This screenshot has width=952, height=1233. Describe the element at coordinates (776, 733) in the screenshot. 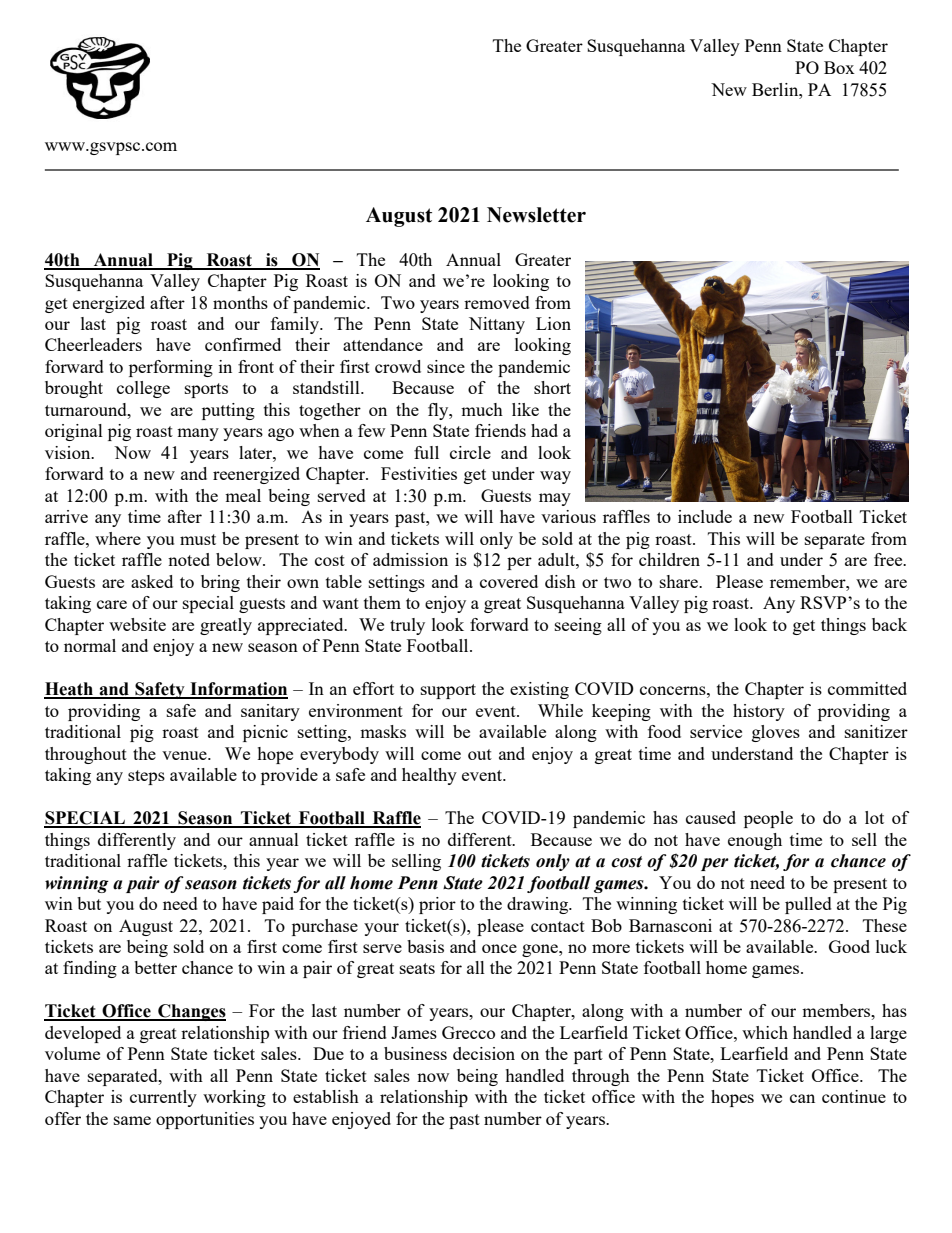

I see `gloves` at that location.
